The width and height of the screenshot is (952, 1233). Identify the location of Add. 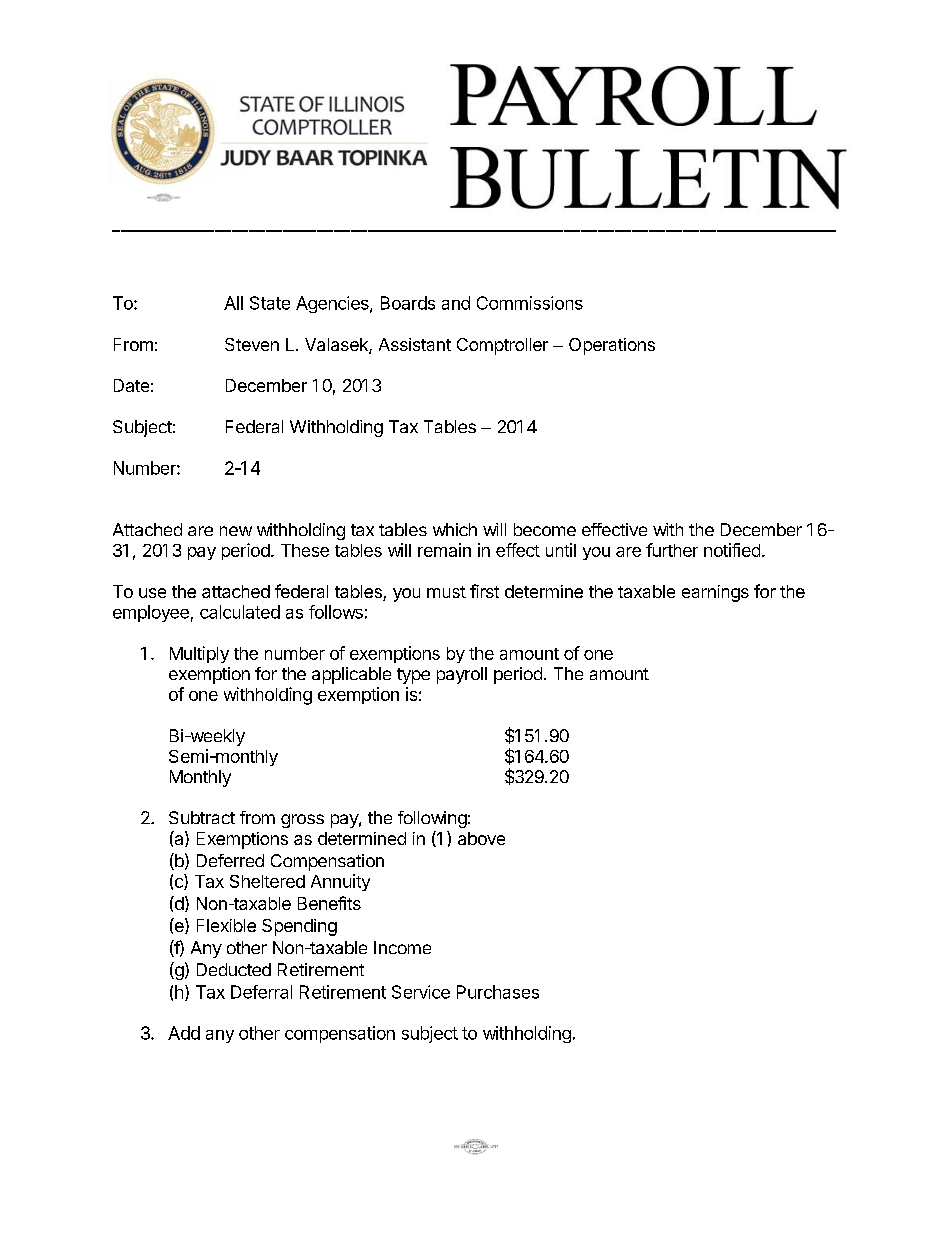
(184, 1033).
